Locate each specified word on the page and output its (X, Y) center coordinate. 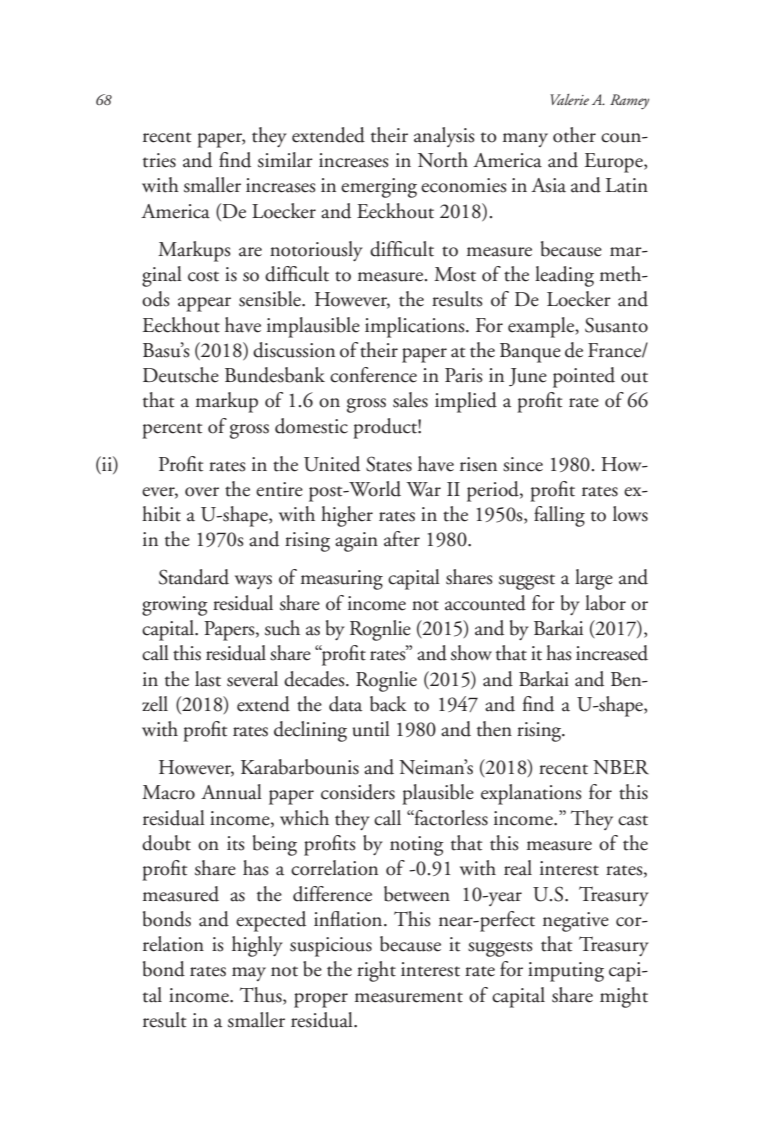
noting (417, 846)
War (423, 489)
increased (612, 653)
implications (416, 327)
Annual (231, 792)
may (249, 974)
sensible (271, 299)
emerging (379, 188)
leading (564, 276)
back (388, 704)
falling (559, 516)
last (208, 679)
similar (285, 160)
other (574, 135)
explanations (531, 794)
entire (279, 489)
